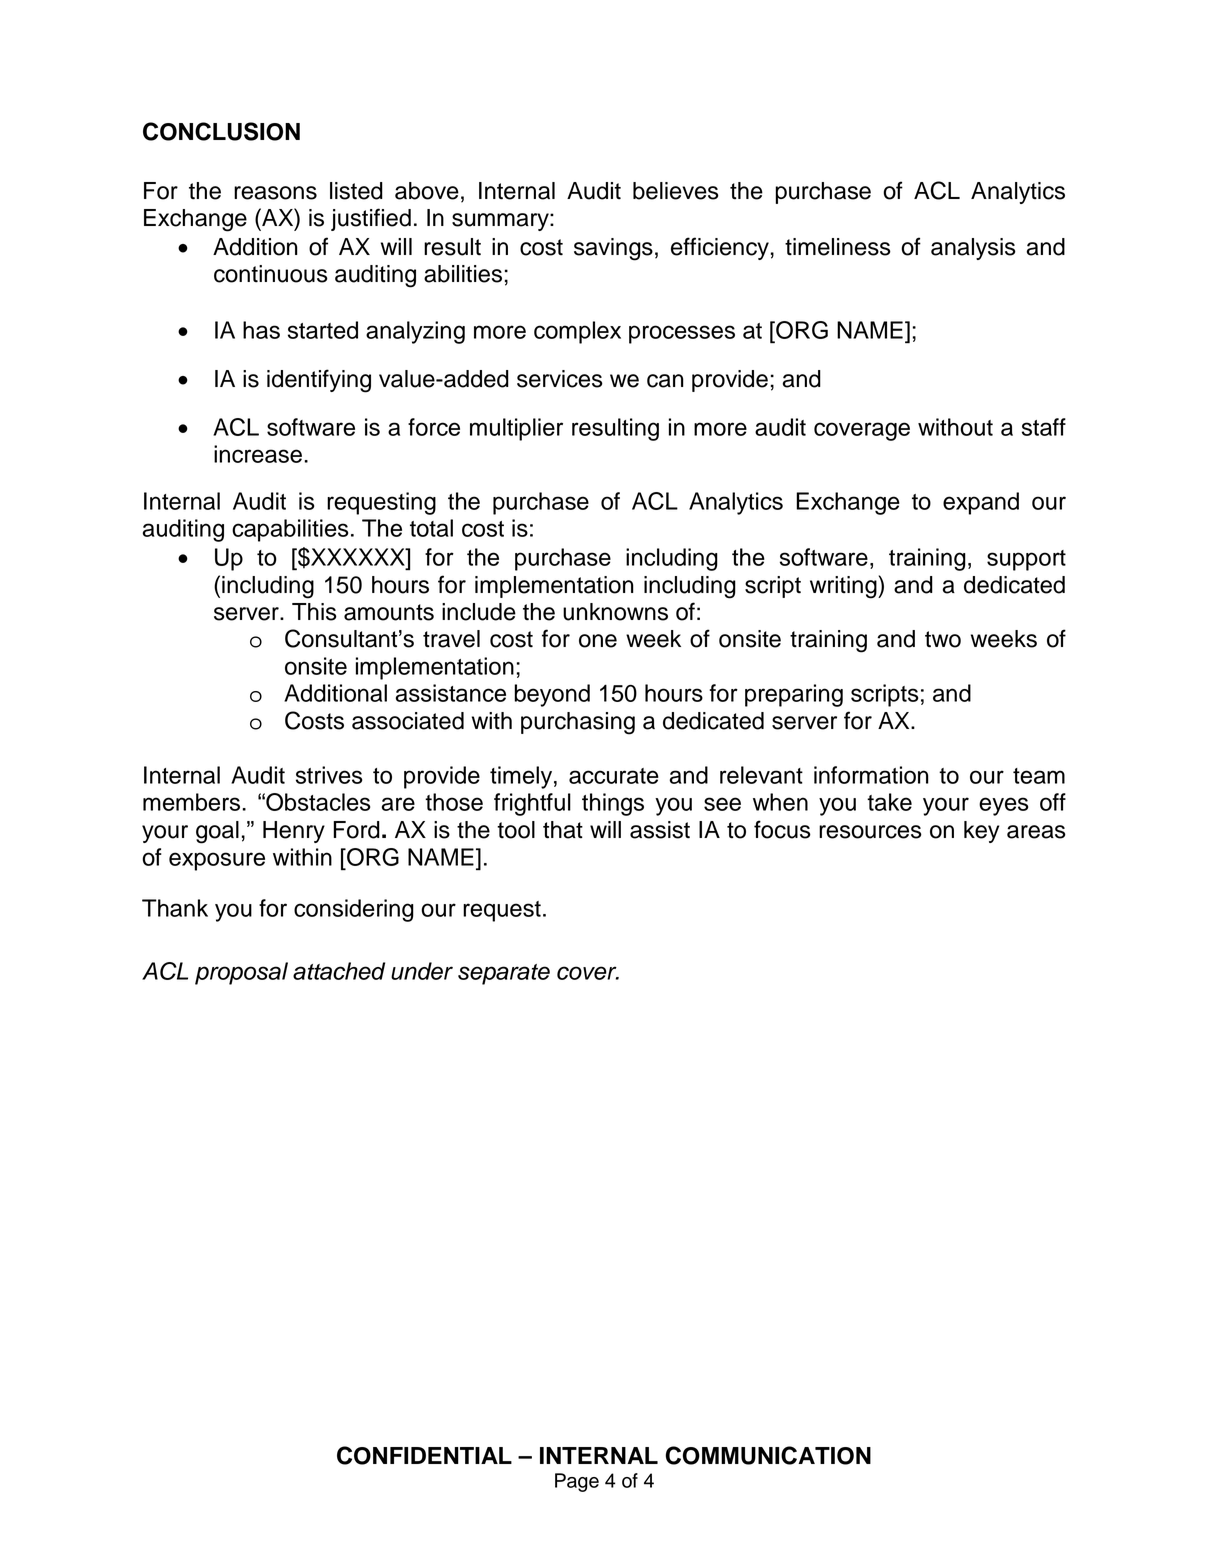  Describe the element at coordinates (577, 1482) in the screenshot. I see `Page` at that location.
